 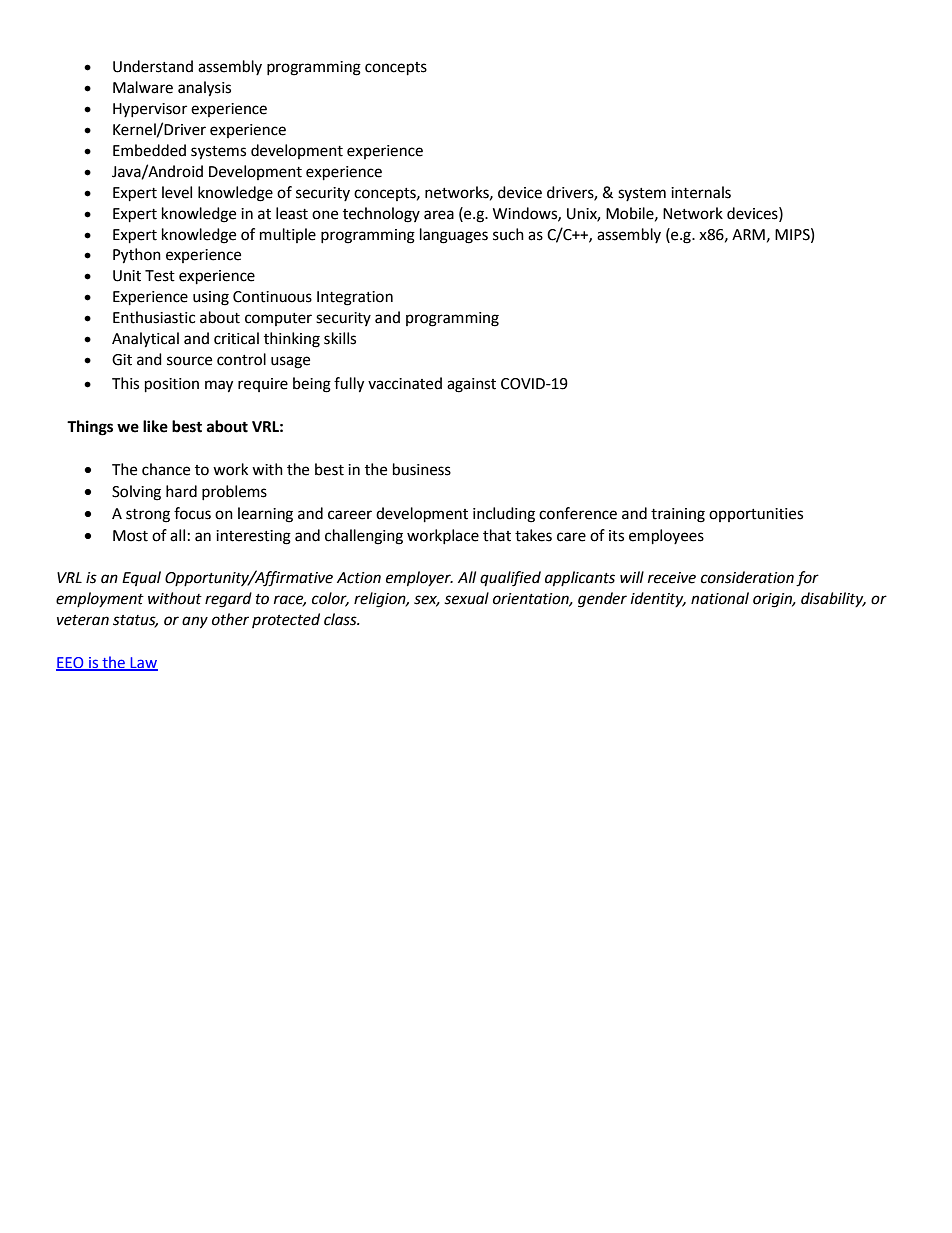 I want to click on analysis, so click(x=204, y=89).
